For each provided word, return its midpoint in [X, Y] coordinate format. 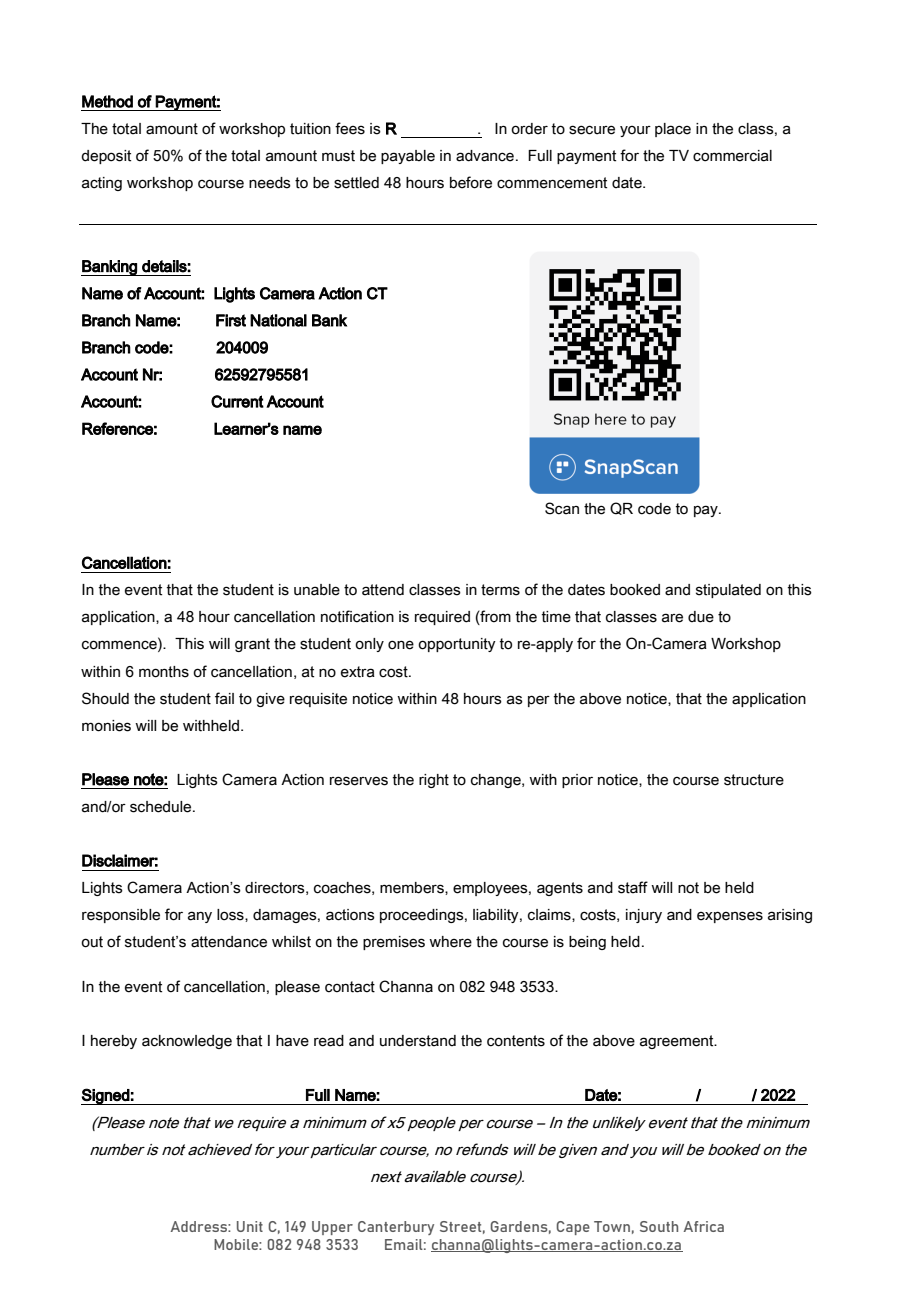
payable [408, 157]
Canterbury [396, 1228]
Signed [106, 1096]
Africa [704, 1226]
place [673, 130]
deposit [106, 157]
